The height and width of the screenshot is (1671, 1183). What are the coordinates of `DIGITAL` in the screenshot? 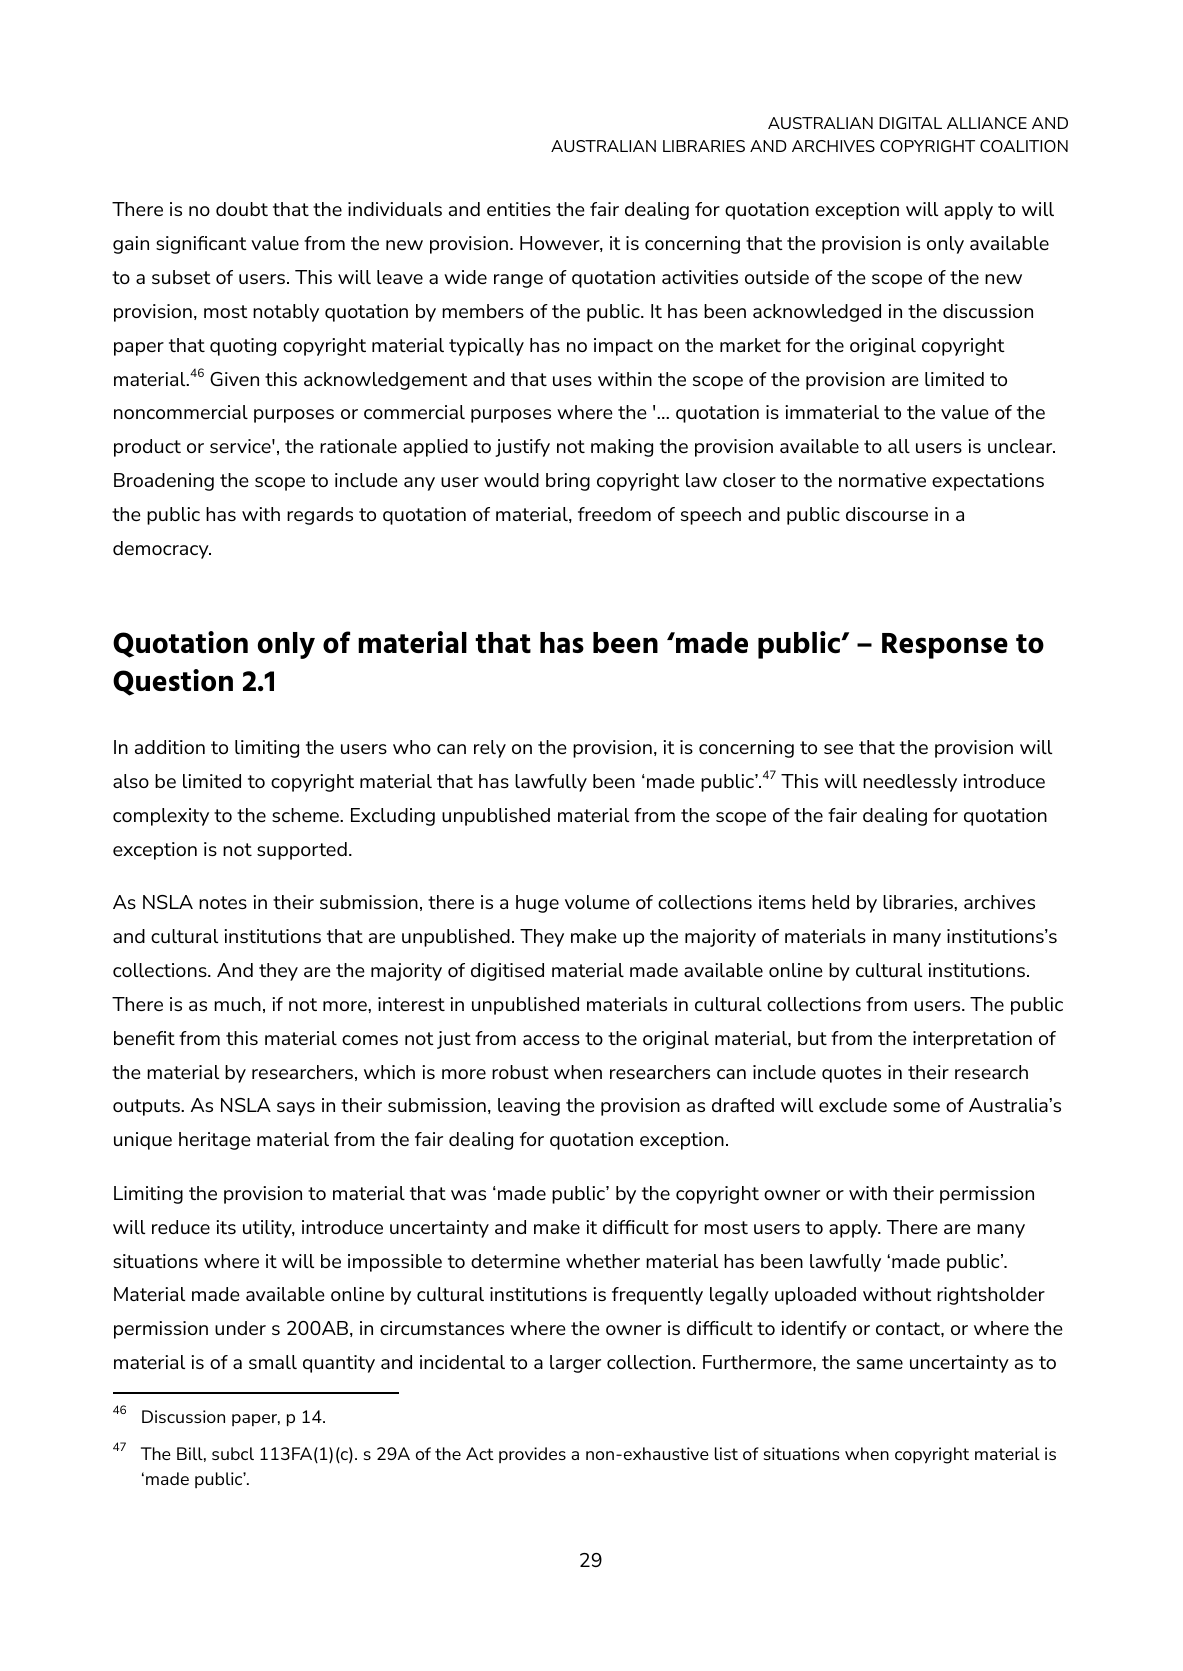 It's located at (910, 123).
